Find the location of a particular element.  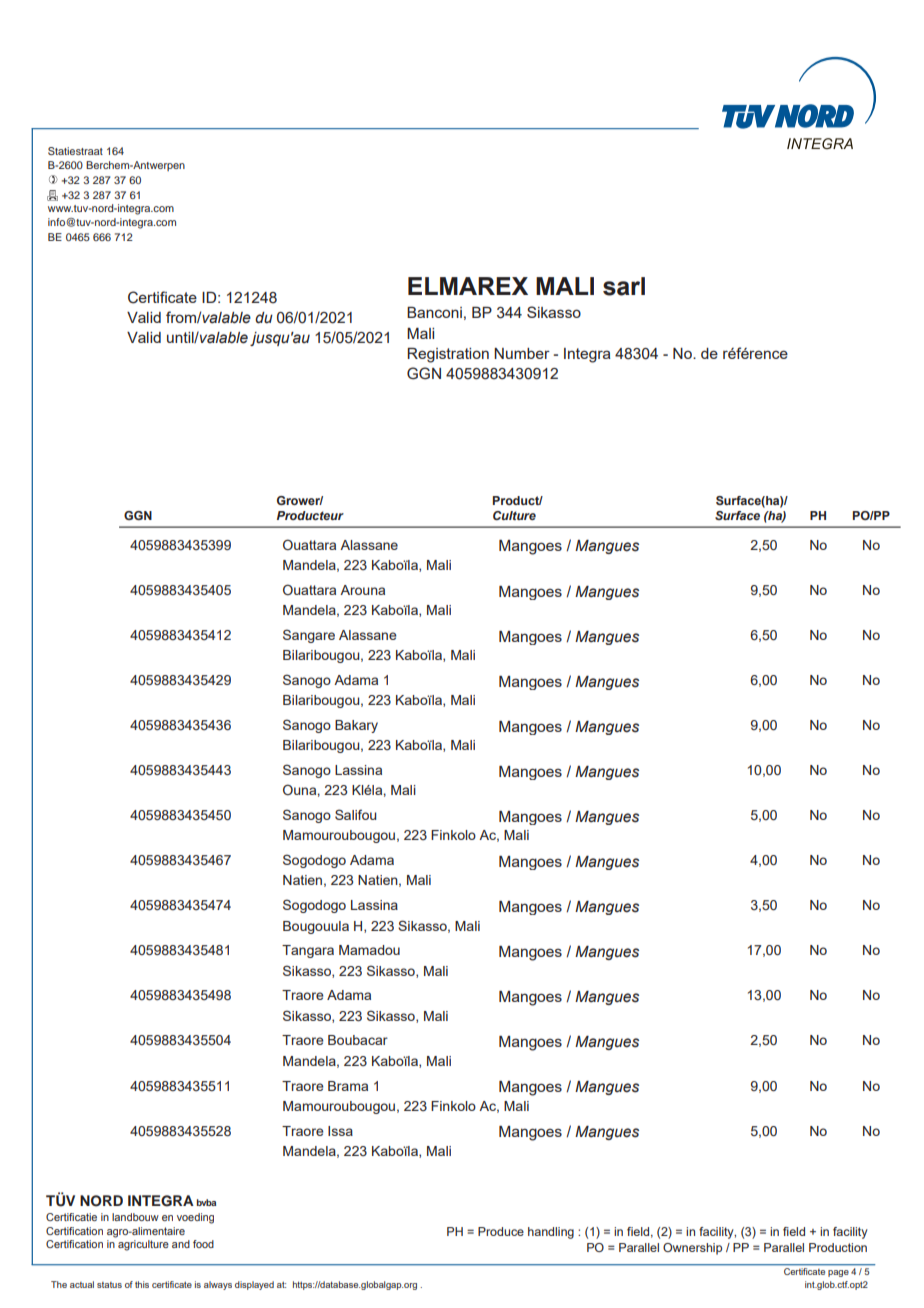

page is located at coordinates (838, 1273).
